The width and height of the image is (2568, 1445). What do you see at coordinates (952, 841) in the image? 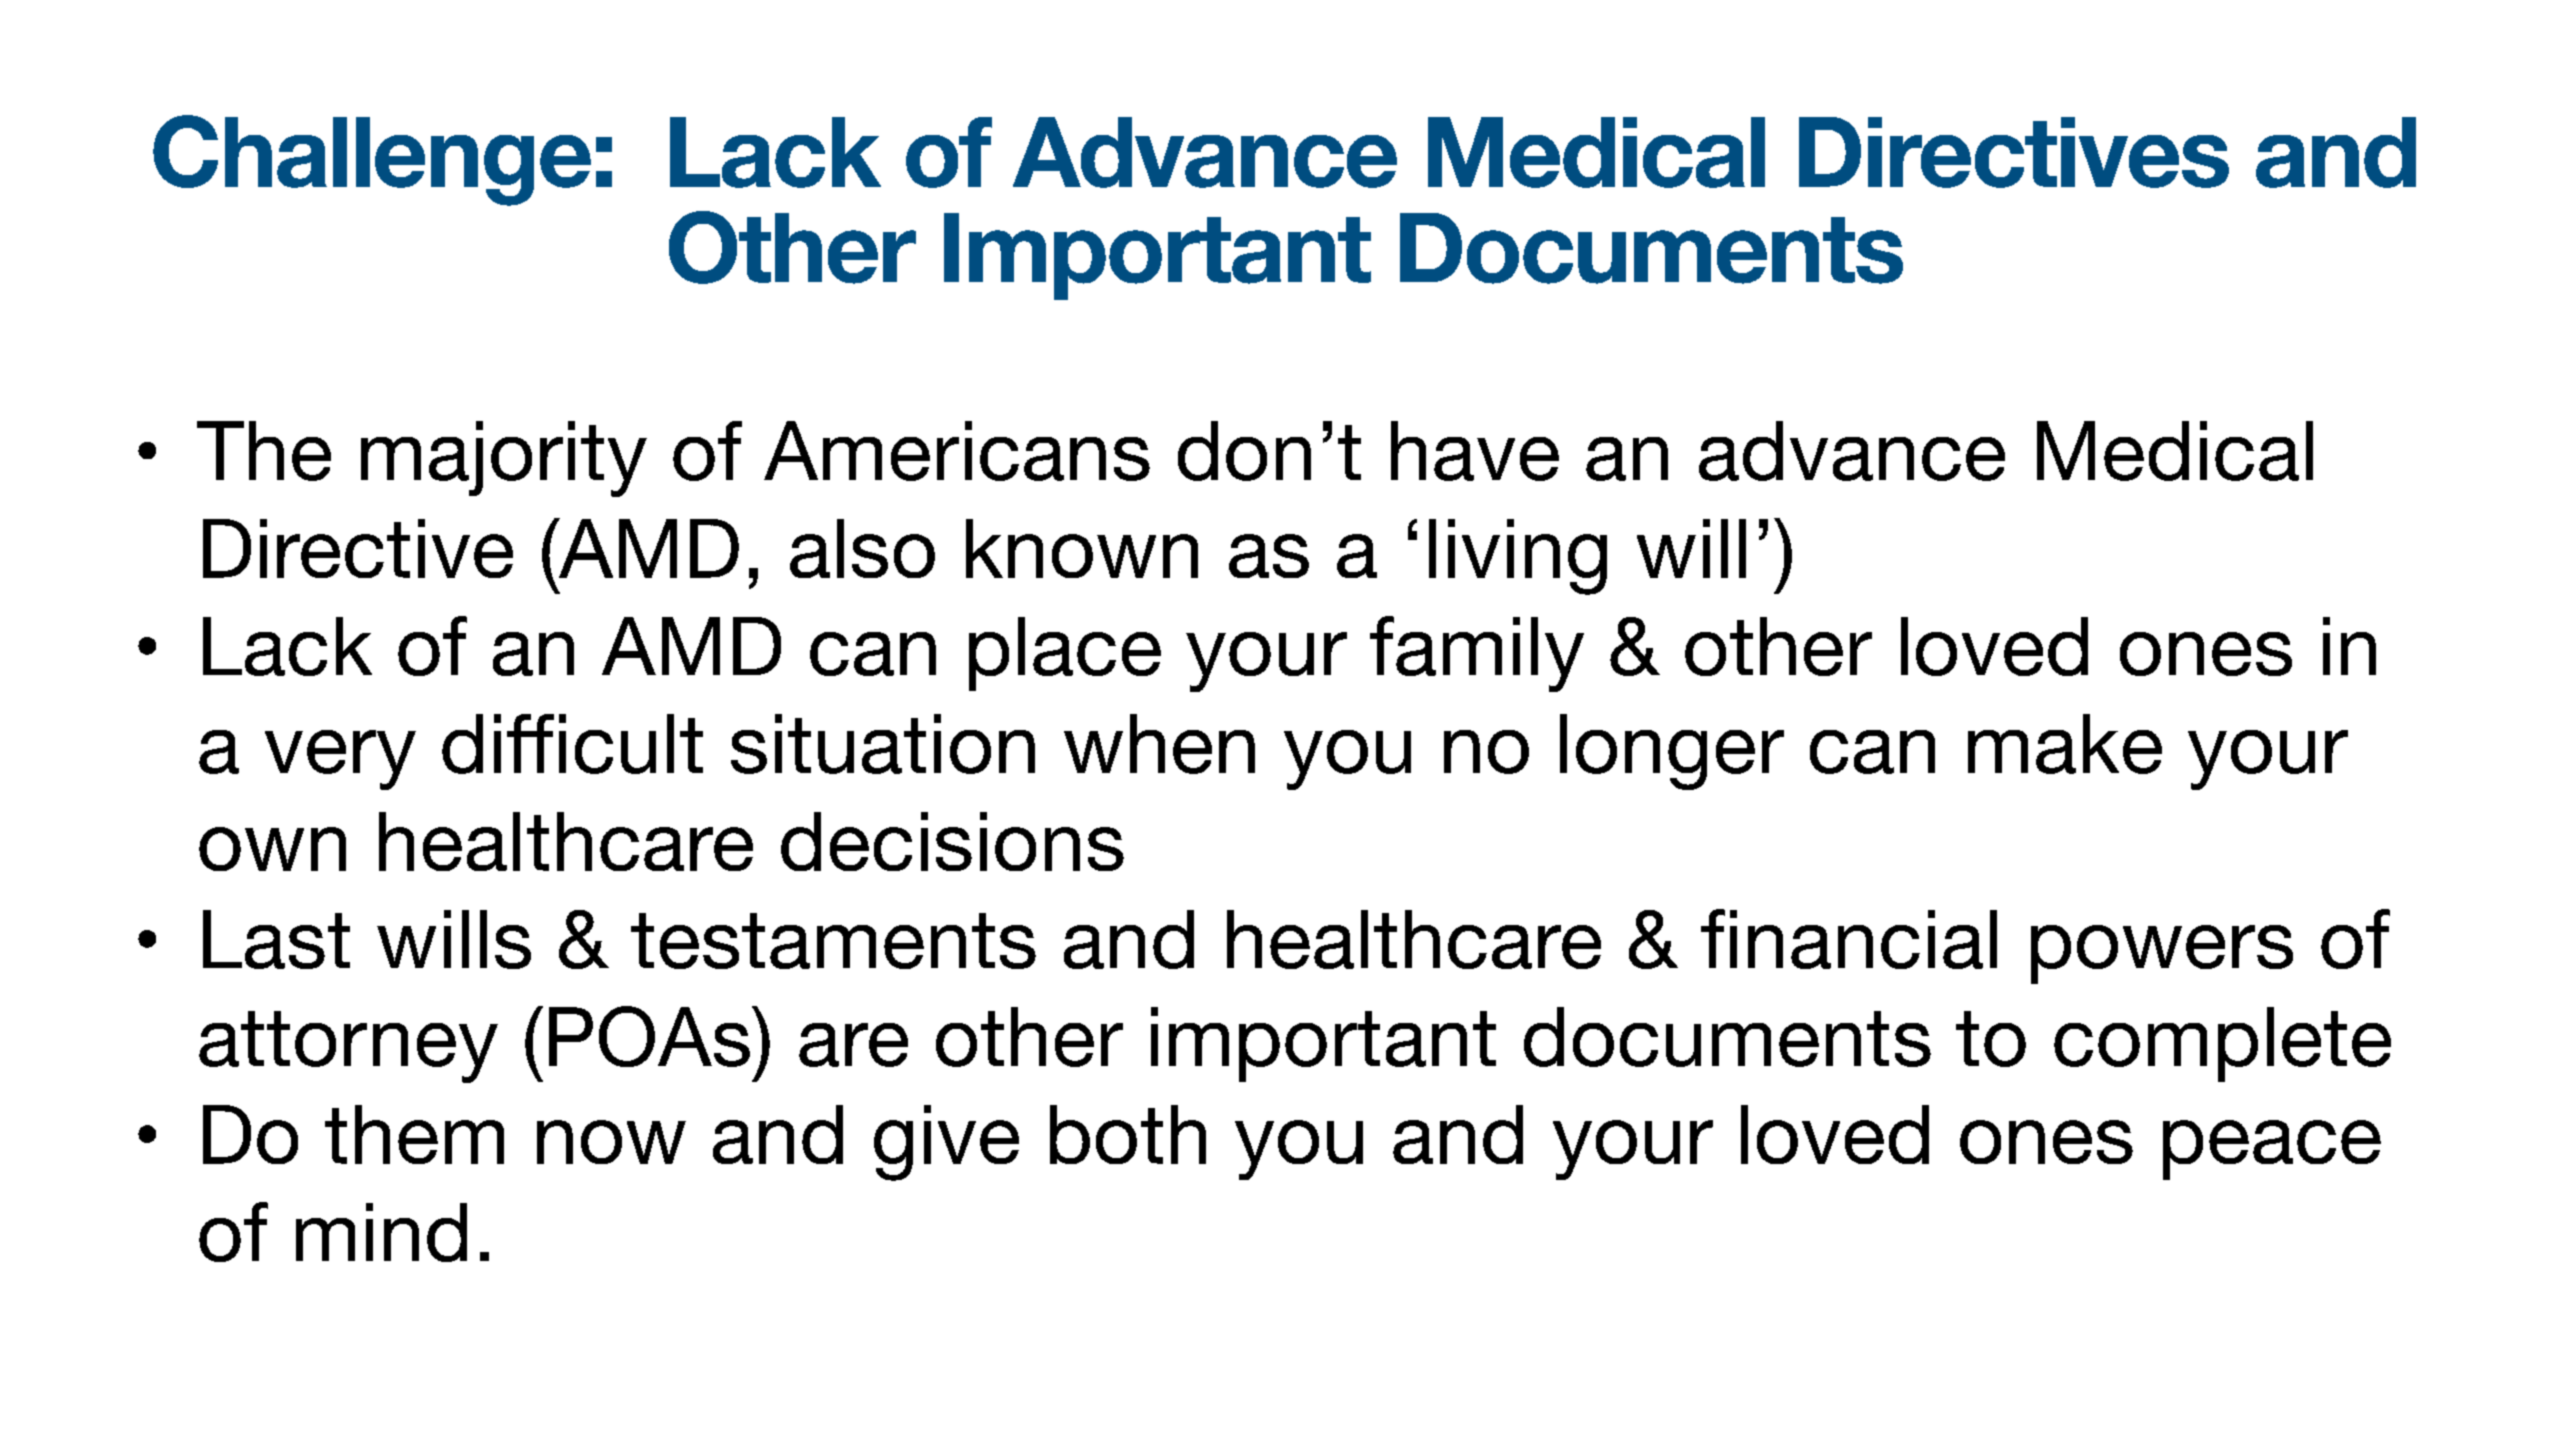
I see `decisions` at bounding box center [952, 841].
